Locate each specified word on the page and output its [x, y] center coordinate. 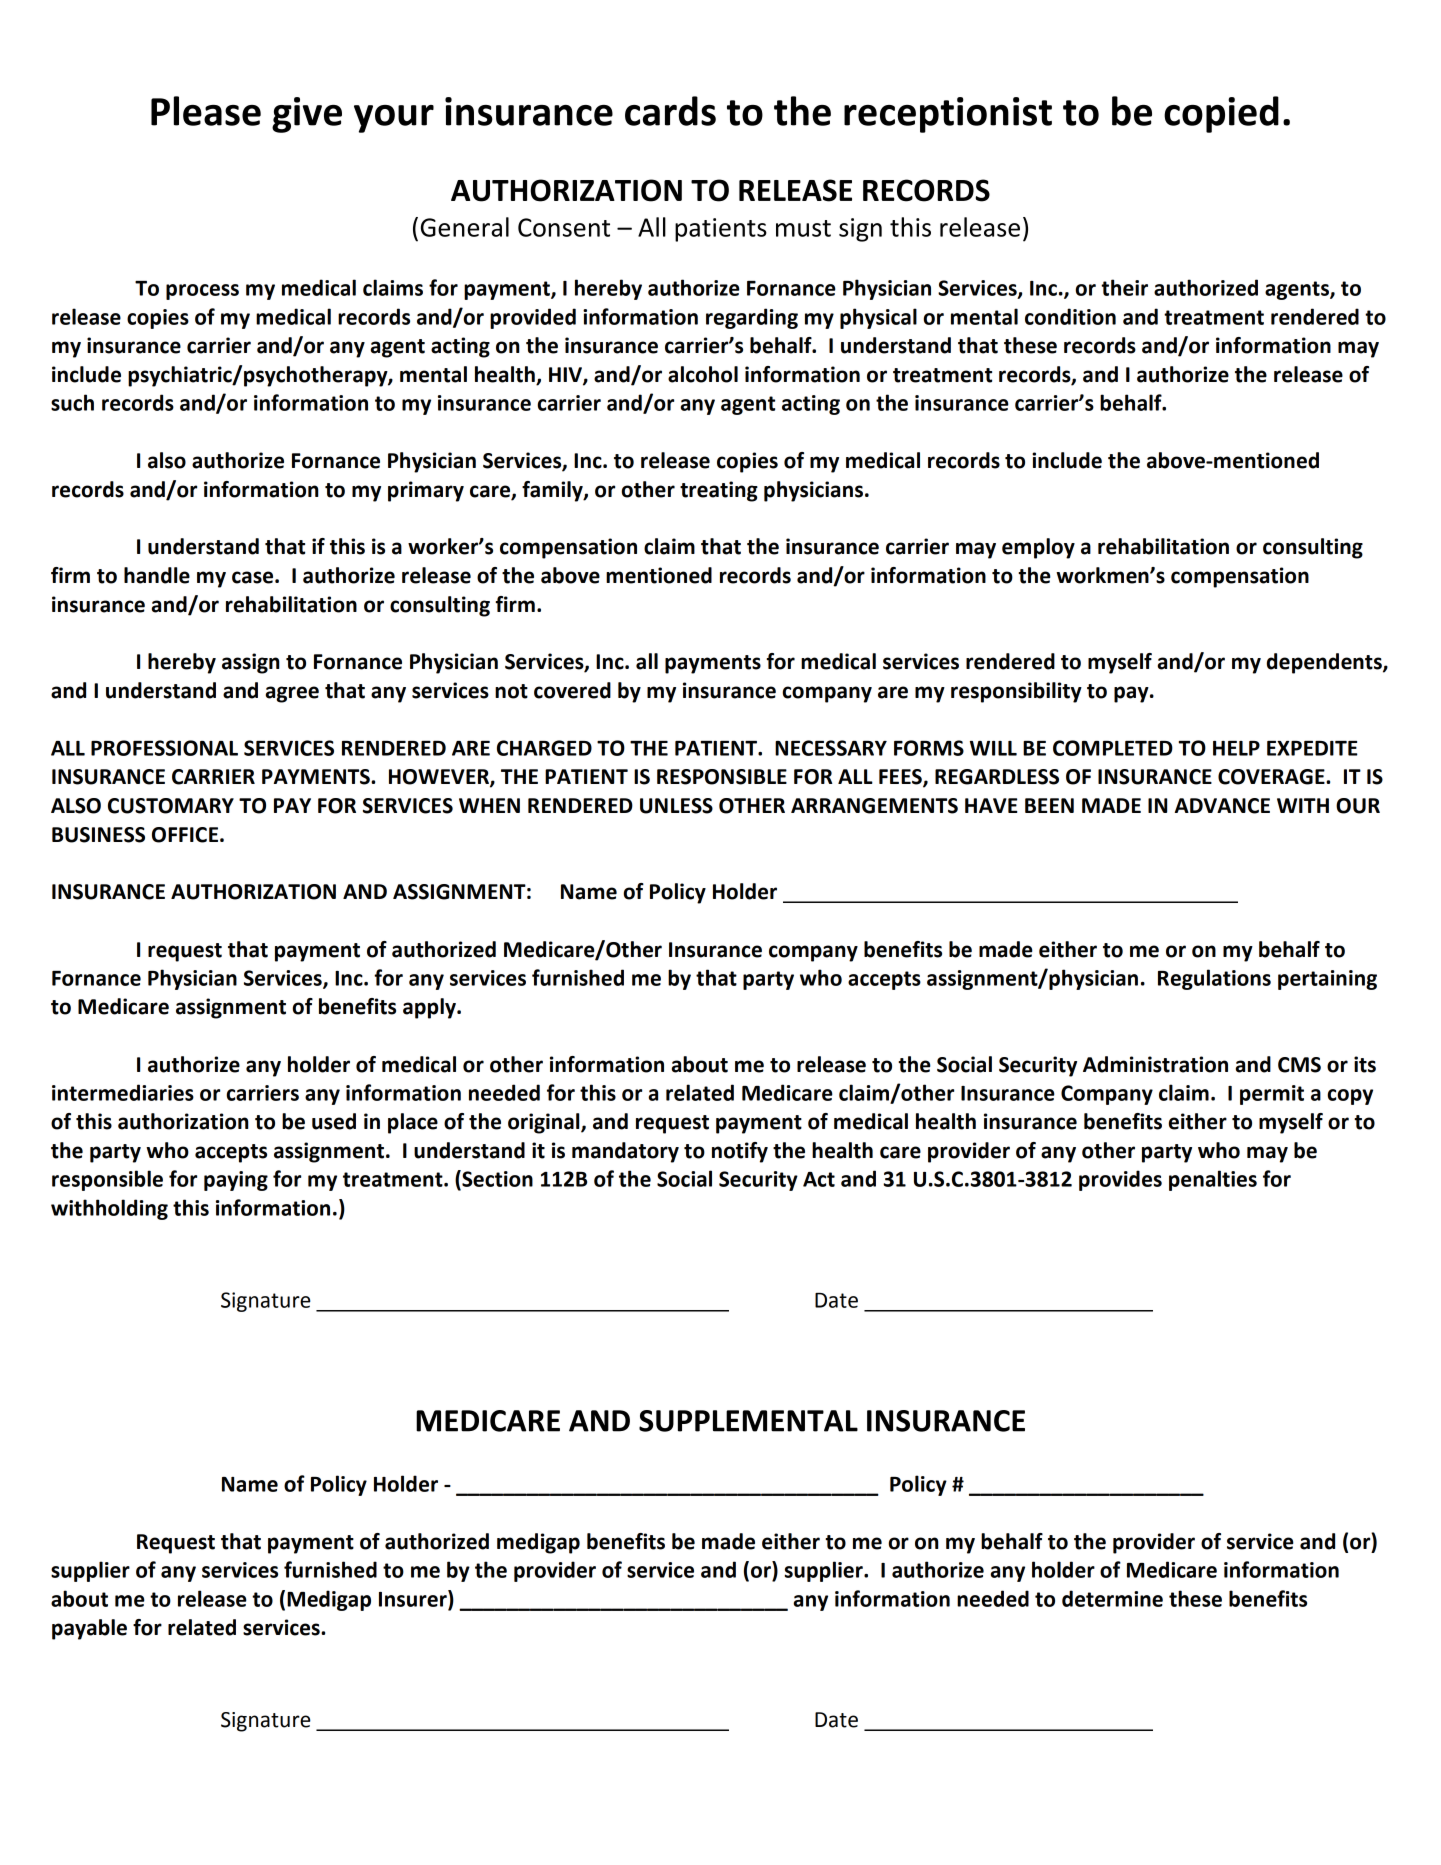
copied [1221, 114]
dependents [1325, 663]
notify [740, 1152]
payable [89, 1629]
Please [206, 111]
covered [572, 690]
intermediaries [123, 1092]
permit [1272, 1095]
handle [157, 575]
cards [670, 111]
